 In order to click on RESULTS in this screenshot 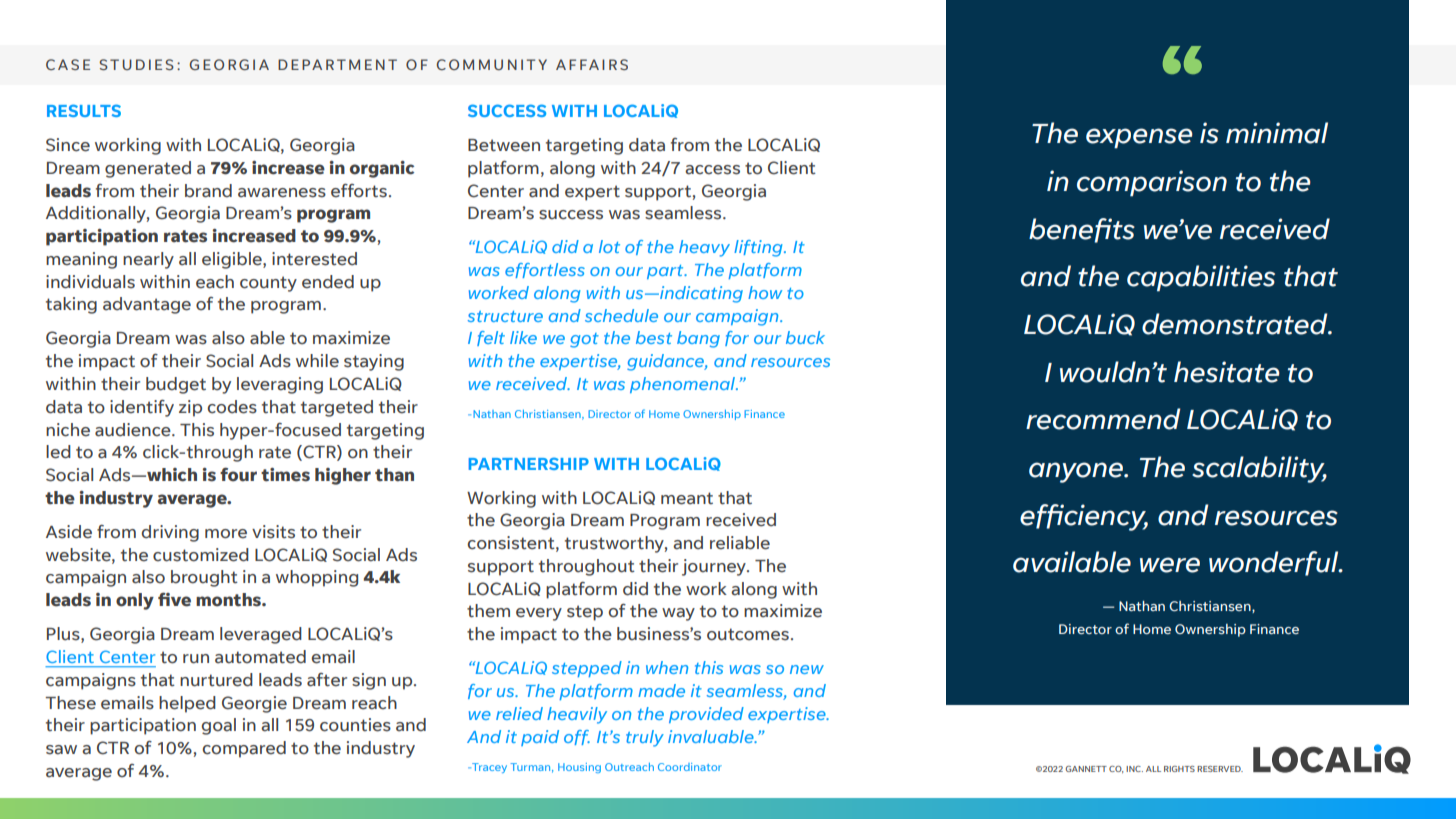, I will do `click(84, 110)`.
